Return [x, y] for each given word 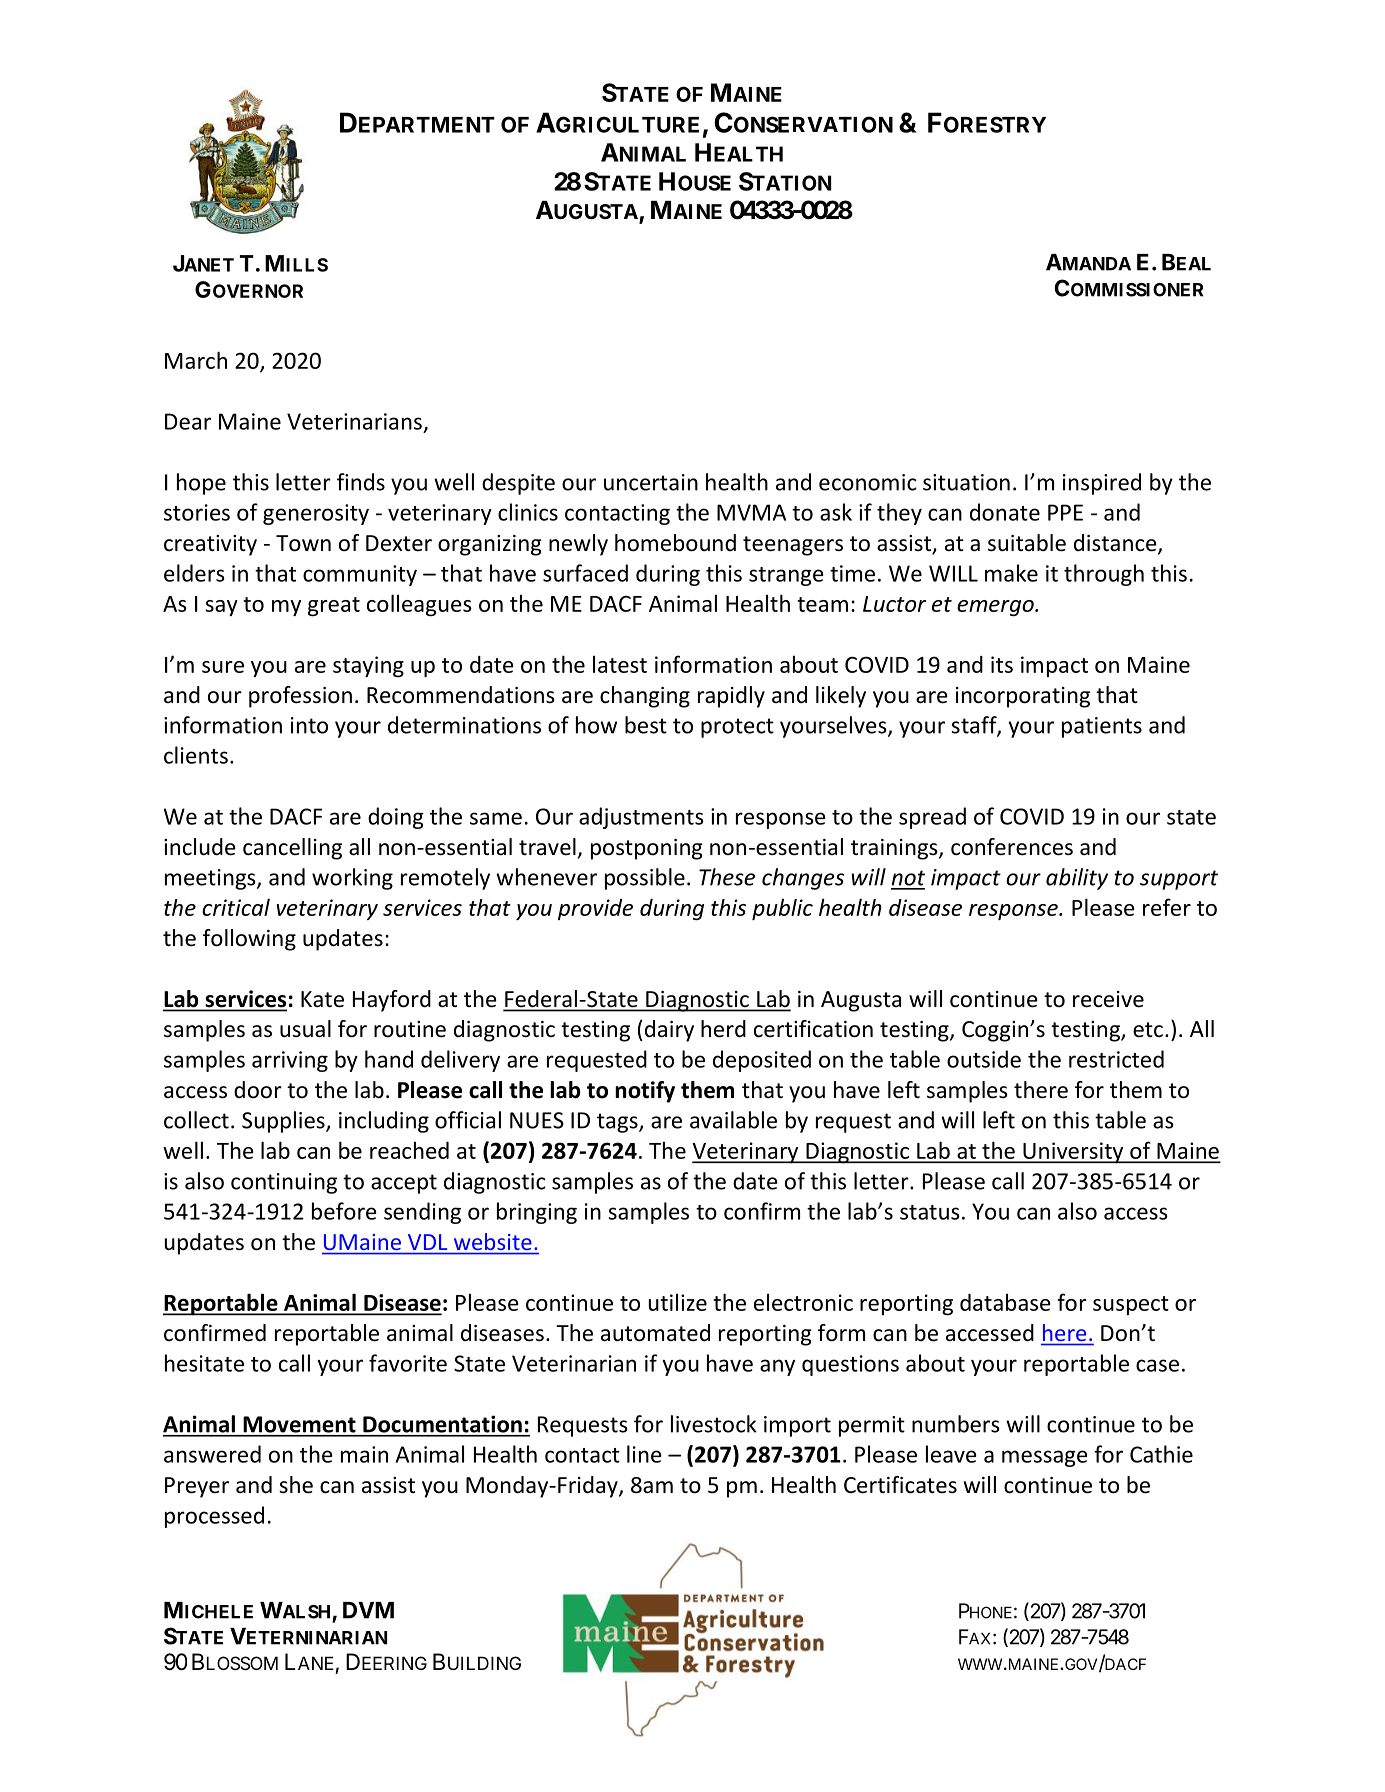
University [1073, 1153]
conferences [1012, 847]
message [1045, 1458]
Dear [188, 421]
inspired [1102, 484]
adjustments [641, 818]
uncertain [651, 482]
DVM [368, 1610]
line [644, 1454]
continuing [284, 1183]
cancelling [292, 849]
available [733, 1120]
